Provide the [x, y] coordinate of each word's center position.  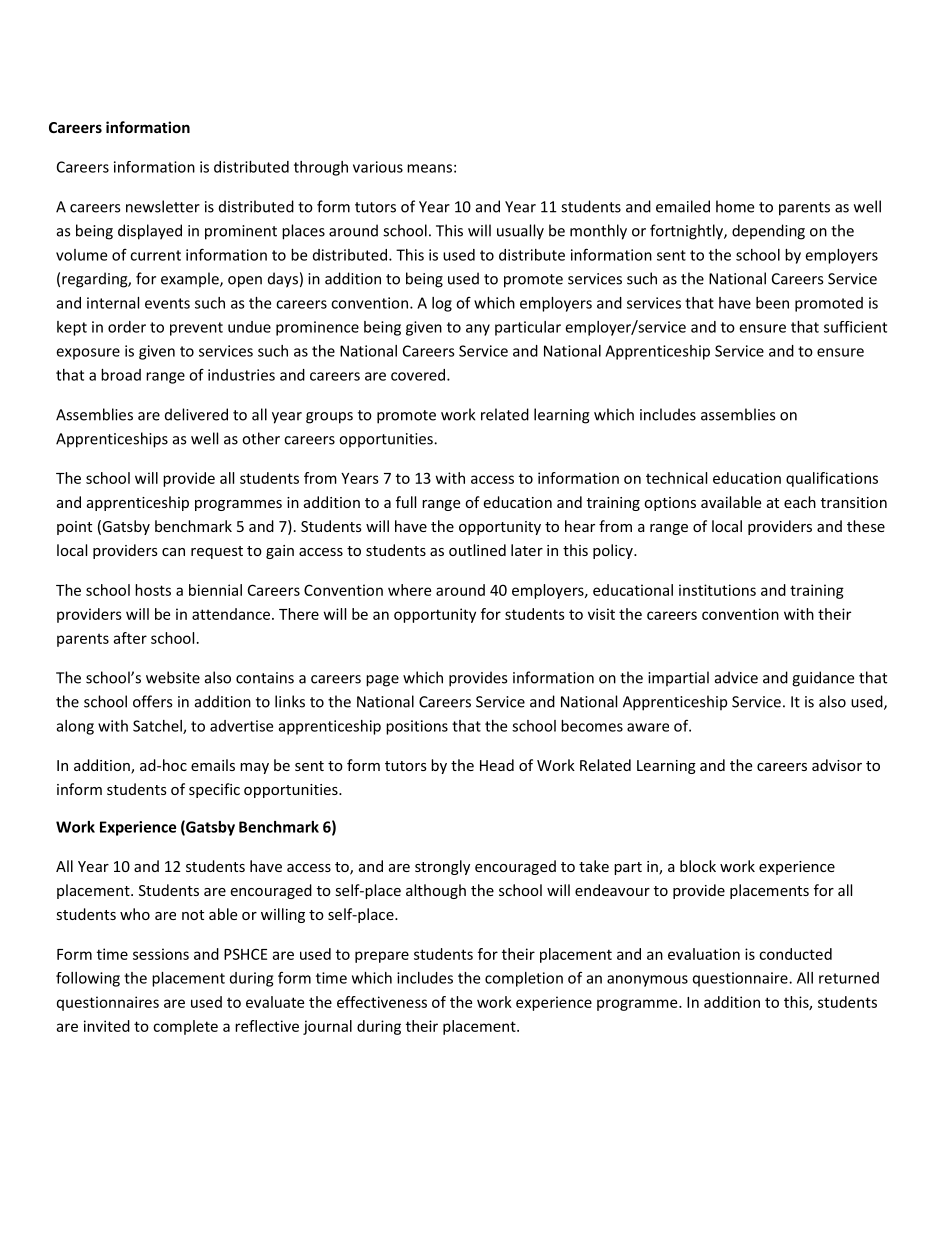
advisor [837, 765]
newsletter [163, 206]
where [409, 590]
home [735, 206]
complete [185, 1027]
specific [214, 790]
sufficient [855, 327]
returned [849, 978]
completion [524, 979]
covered [419, 375]
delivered [196, 414]
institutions [717, 590]
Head [497, 765]
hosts [153, 590]
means [429, 168]
